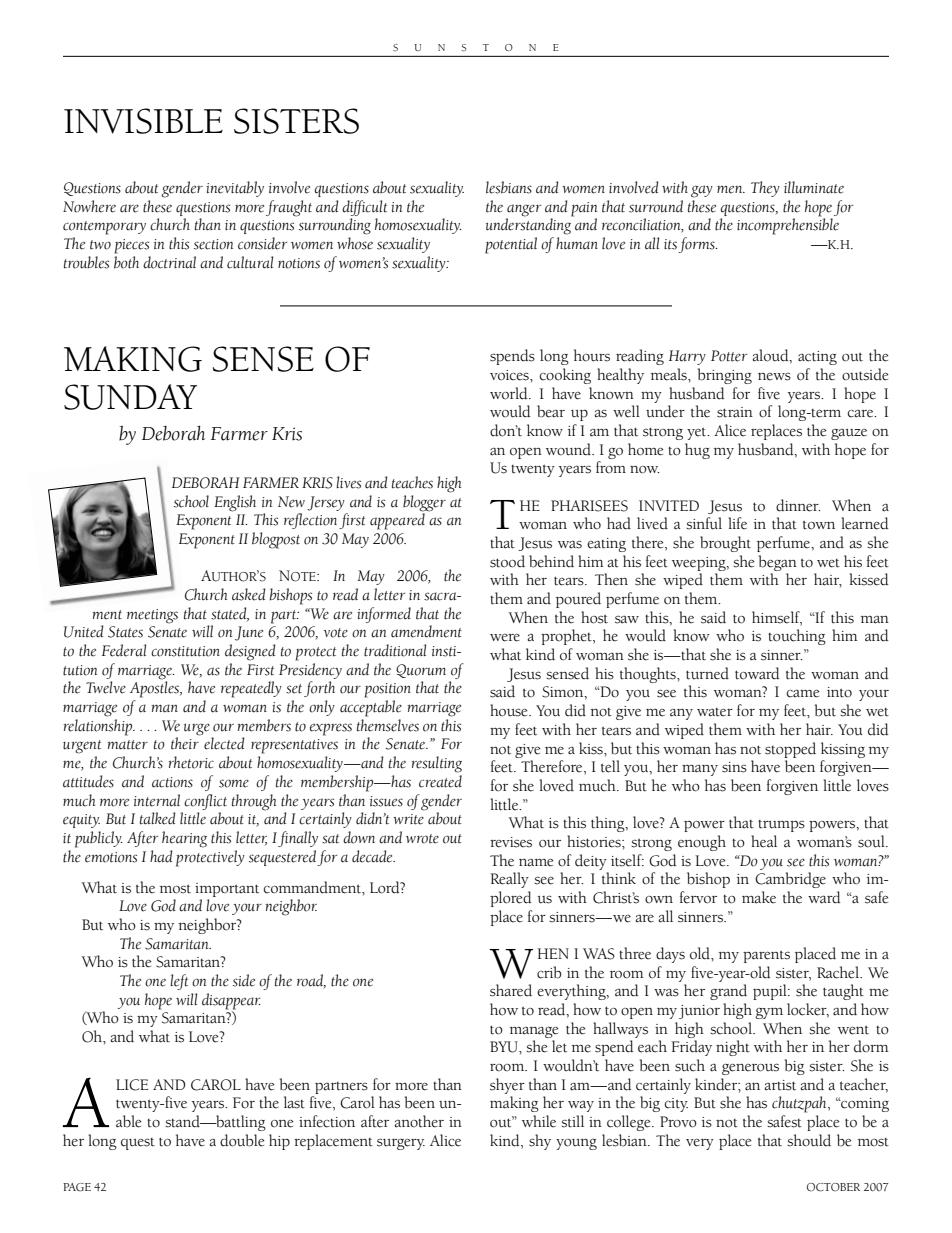 The image size is (952, 1233). What do you see at coordinates (505, 638) in the screenshot?
I see `were` at bounding box center [505, 638].
